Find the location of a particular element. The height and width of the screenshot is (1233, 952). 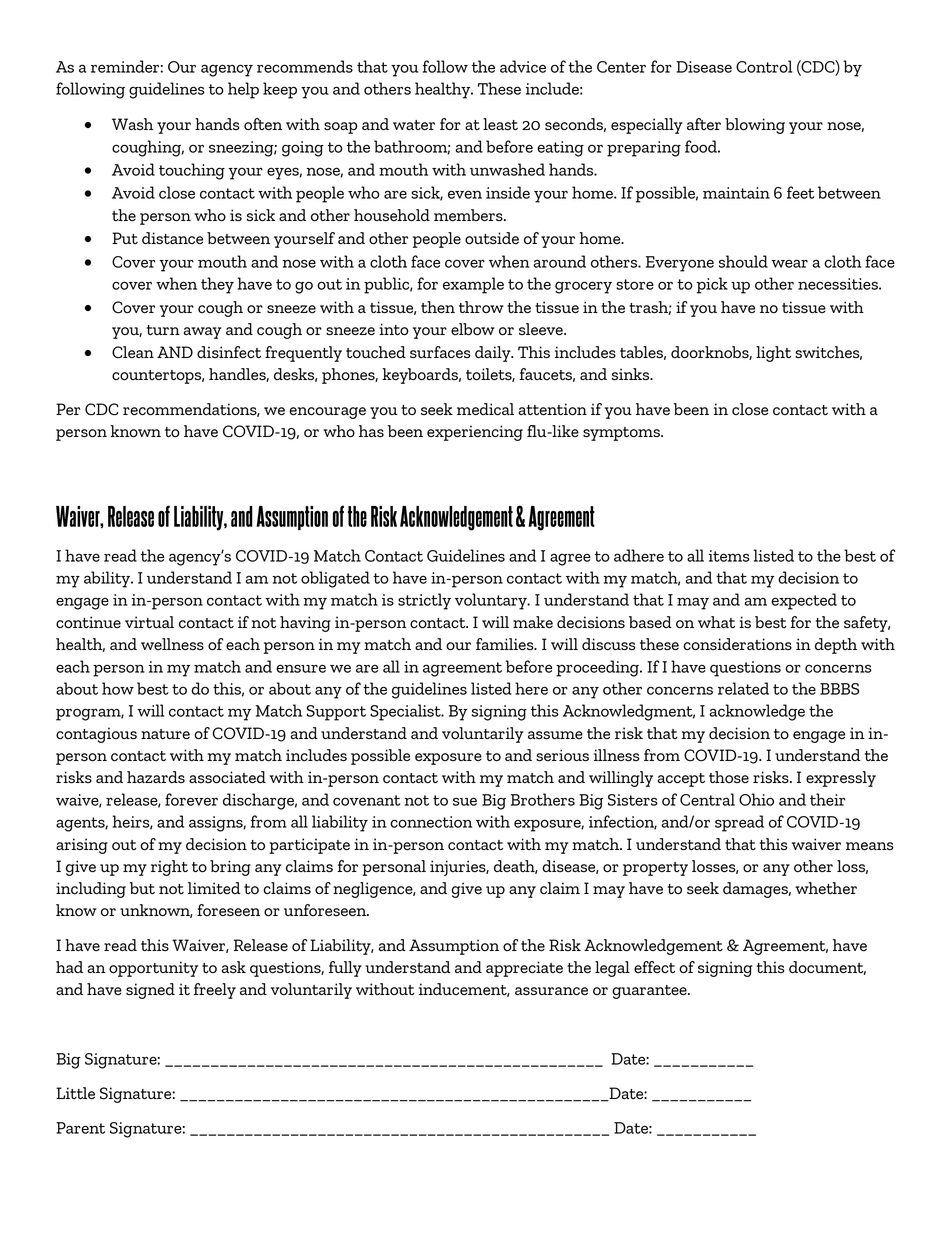

blowing is located at coordinates (755, 126).
